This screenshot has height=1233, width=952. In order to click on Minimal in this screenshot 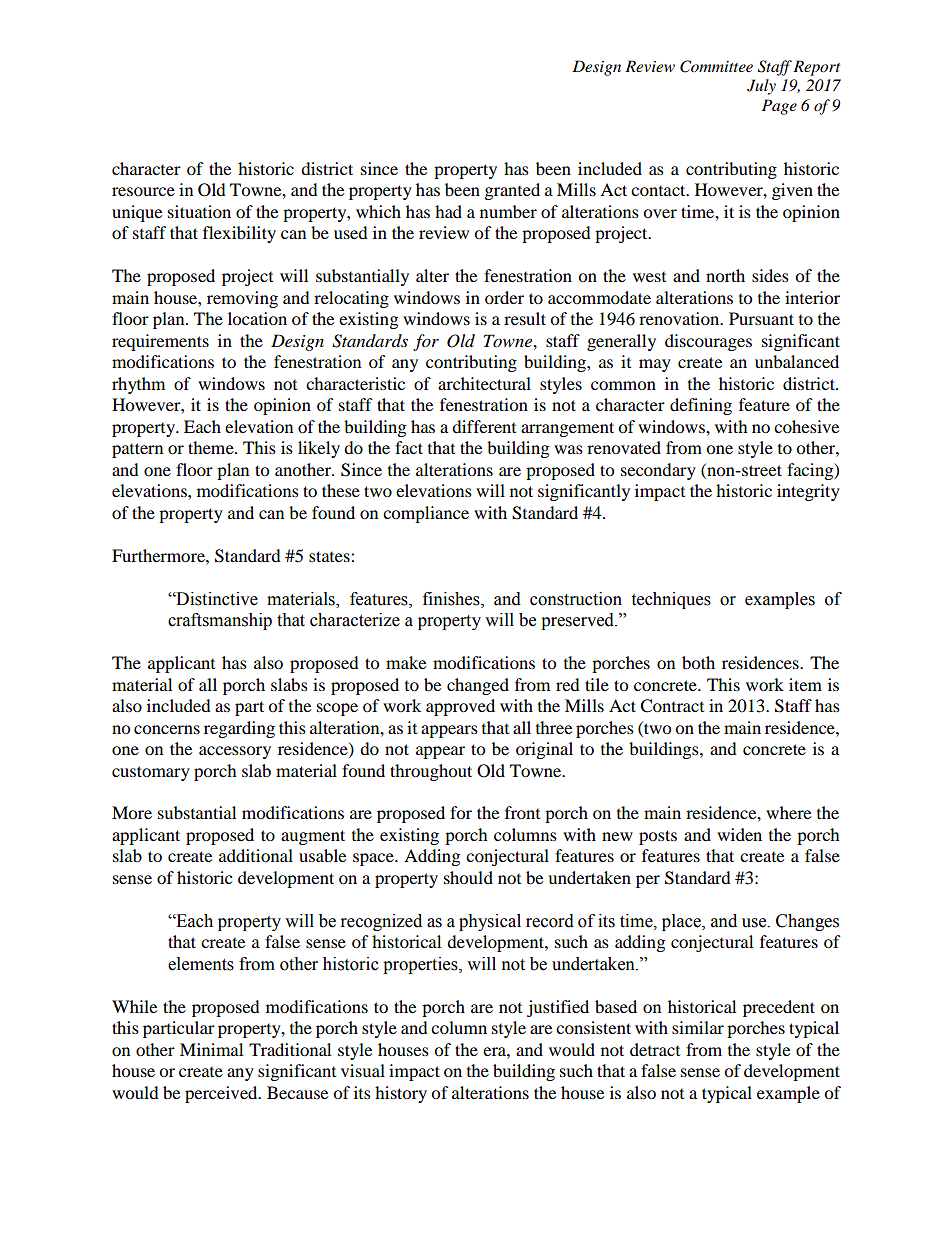, I will do `click(211, 1049)`.
